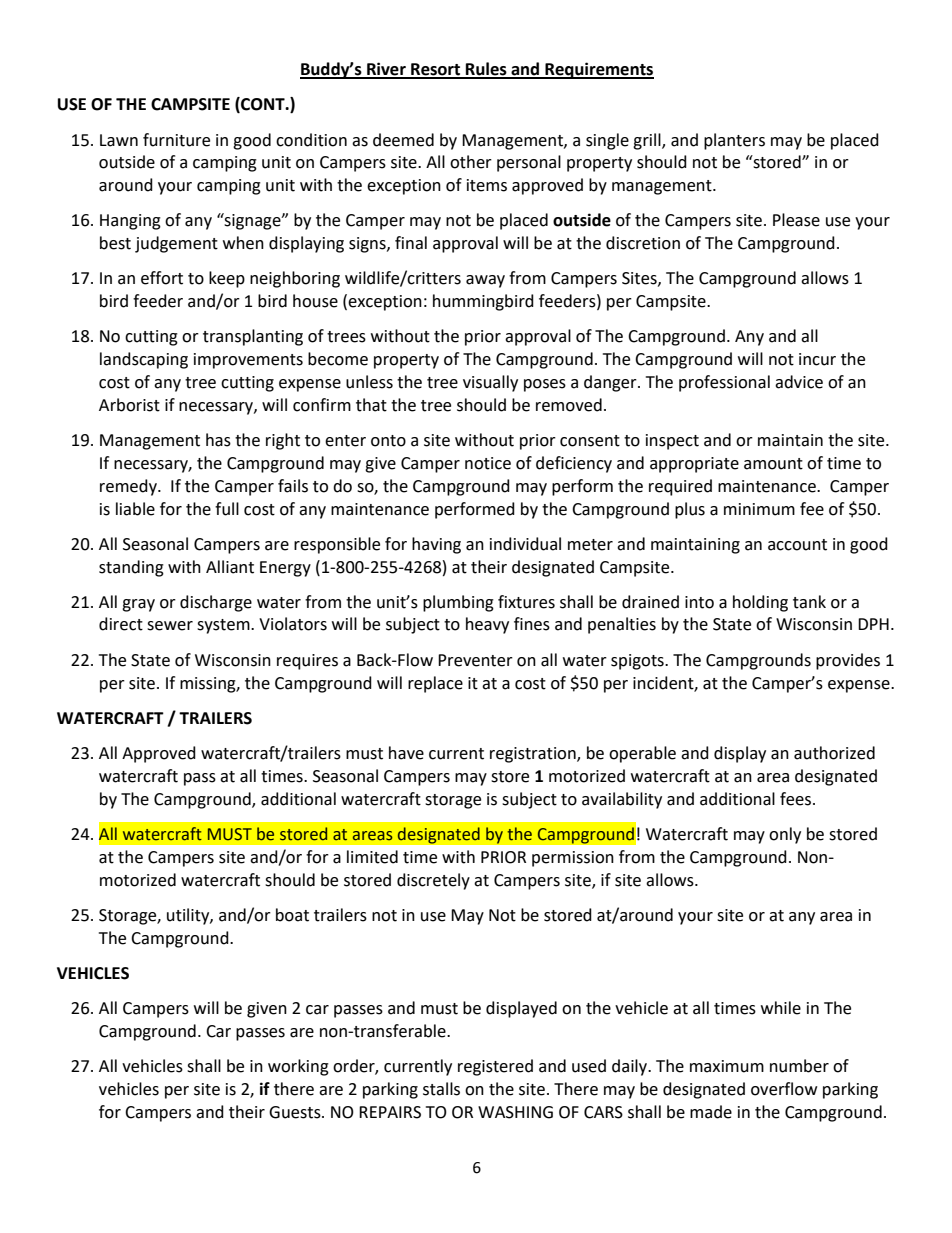 The height and width of the screenshot is (1233, 952). Describe the element at coordinates (488, 463) in the screenshot. I see `notice` at that location.
